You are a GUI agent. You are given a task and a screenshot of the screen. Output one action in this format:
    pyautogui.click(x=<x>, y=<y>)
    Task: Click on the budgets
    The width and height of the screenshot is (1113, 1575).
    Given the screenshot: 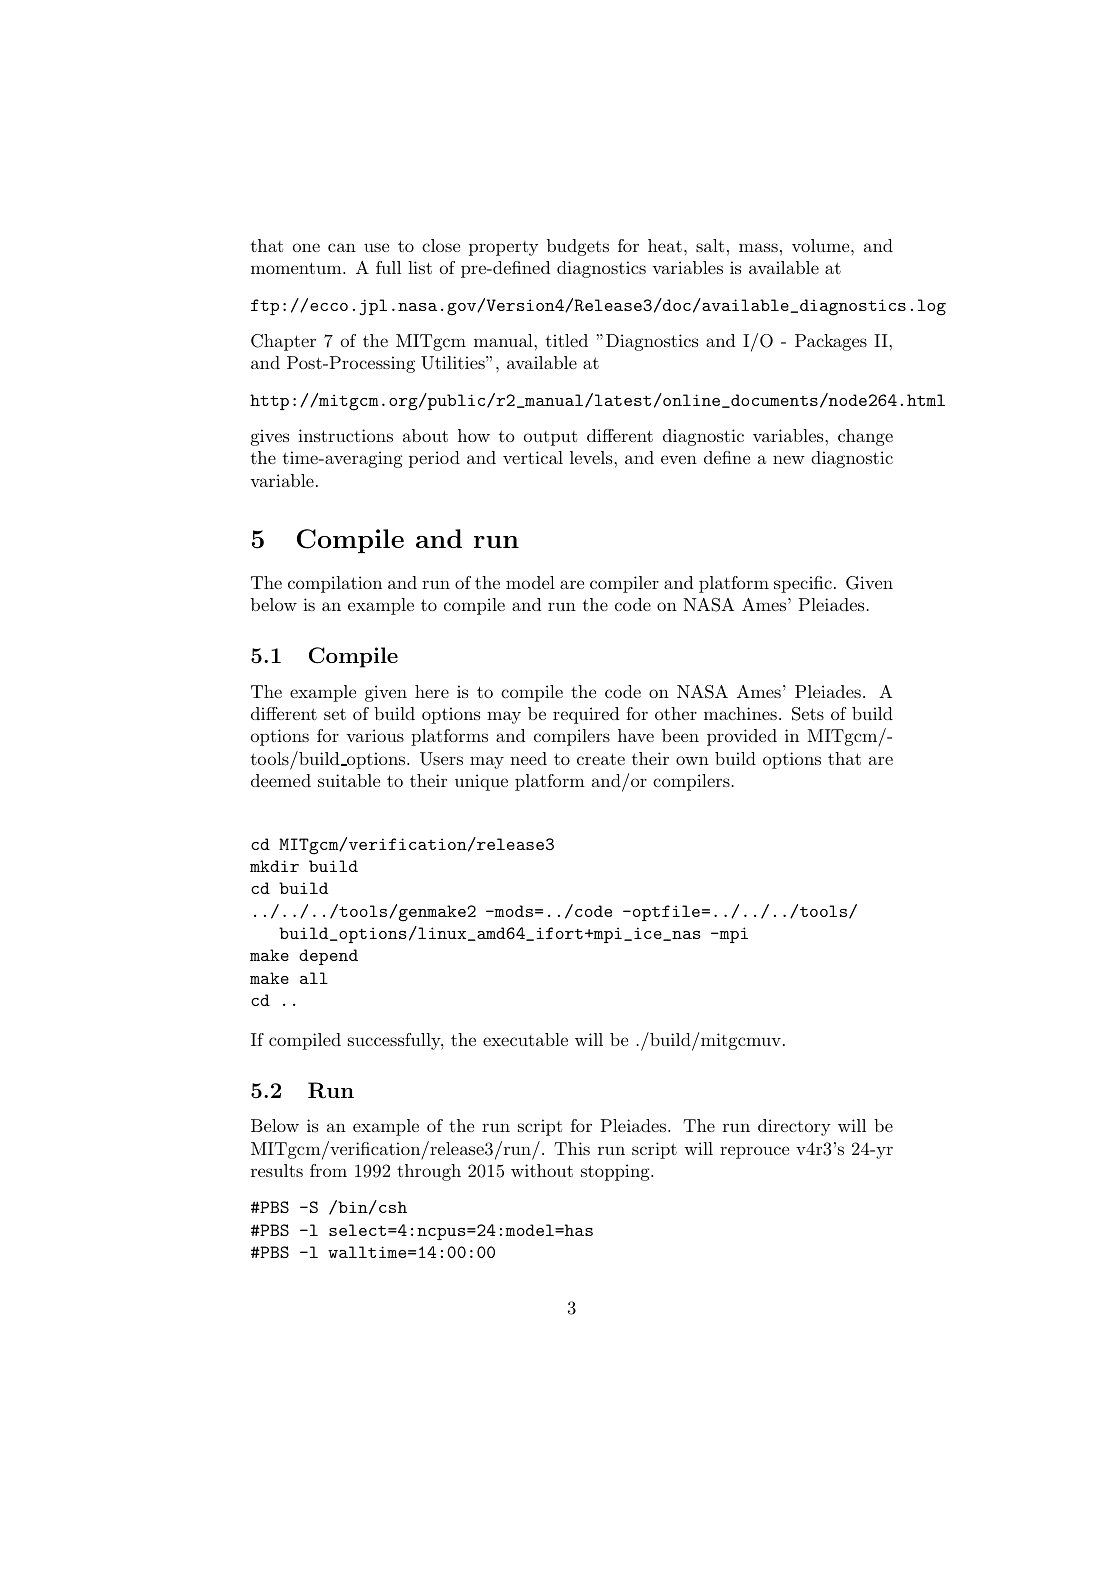 What is the action you would take?
    pyautogui.click(x=578, y=247)
